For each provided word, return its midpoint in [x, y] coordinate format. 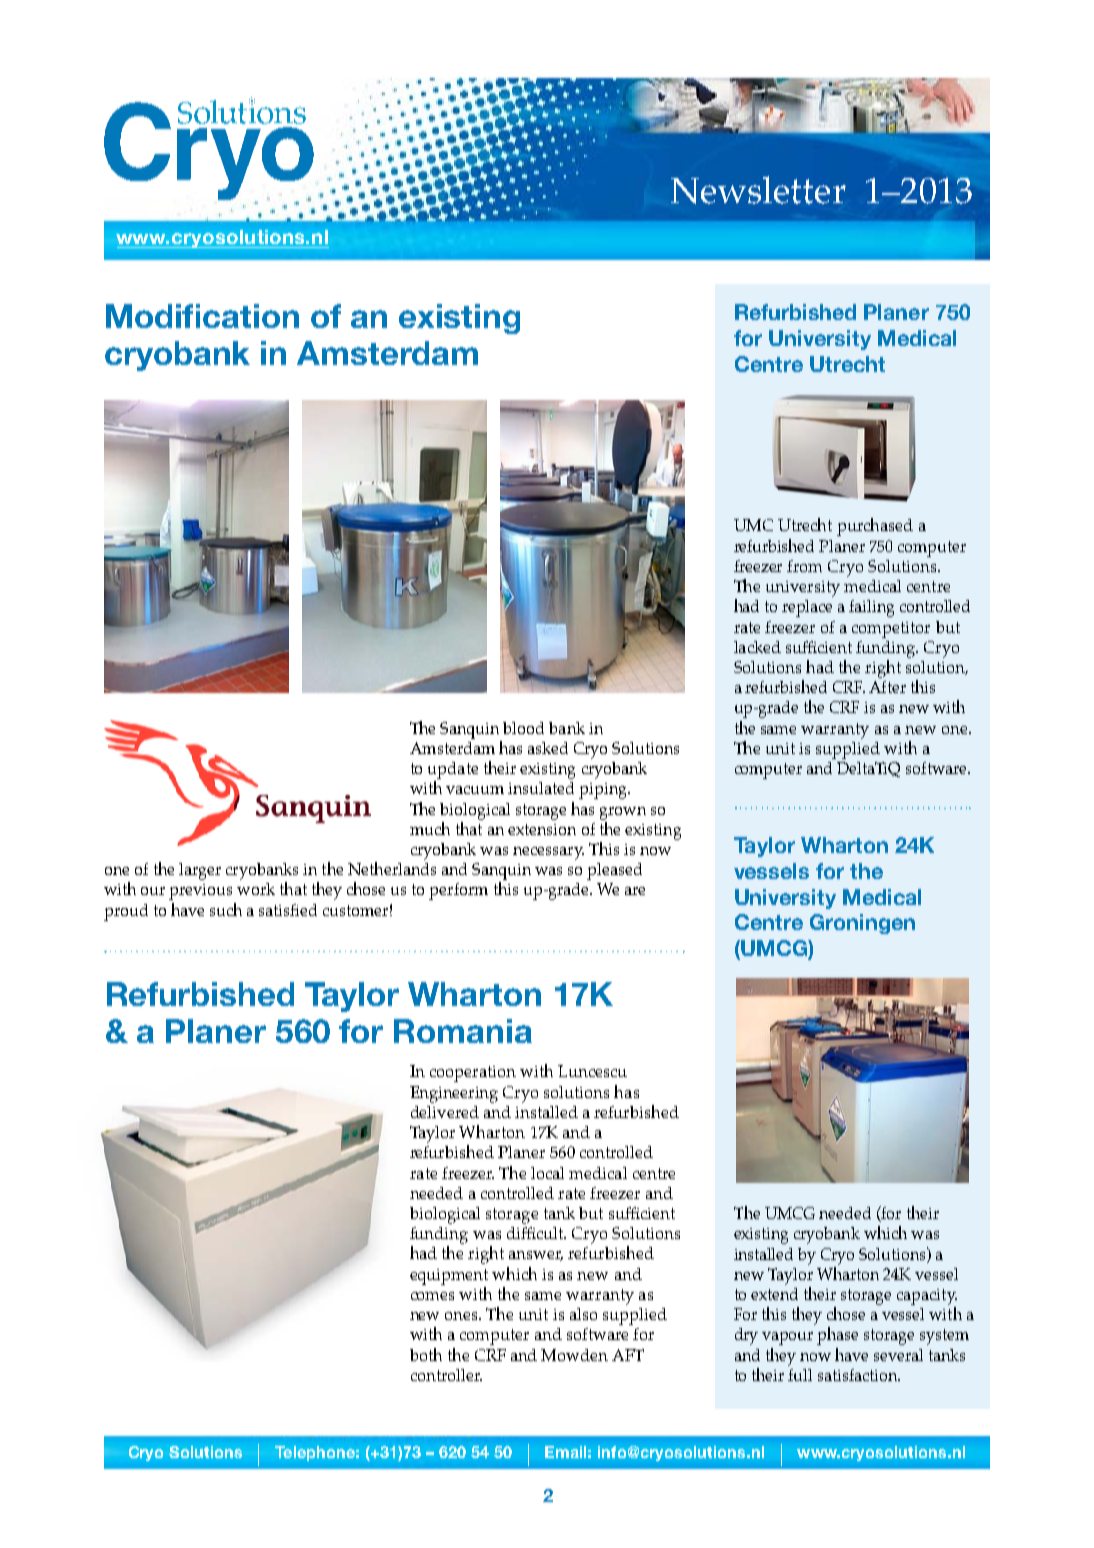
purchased [875, 527]
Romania [463, 1031]
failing [871, 608]
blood [523, 728]
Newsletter [758, 190]
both [426, 1354]
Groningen [862, 924]
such [226, 909]
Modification [202, 316]
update [453, 770]
